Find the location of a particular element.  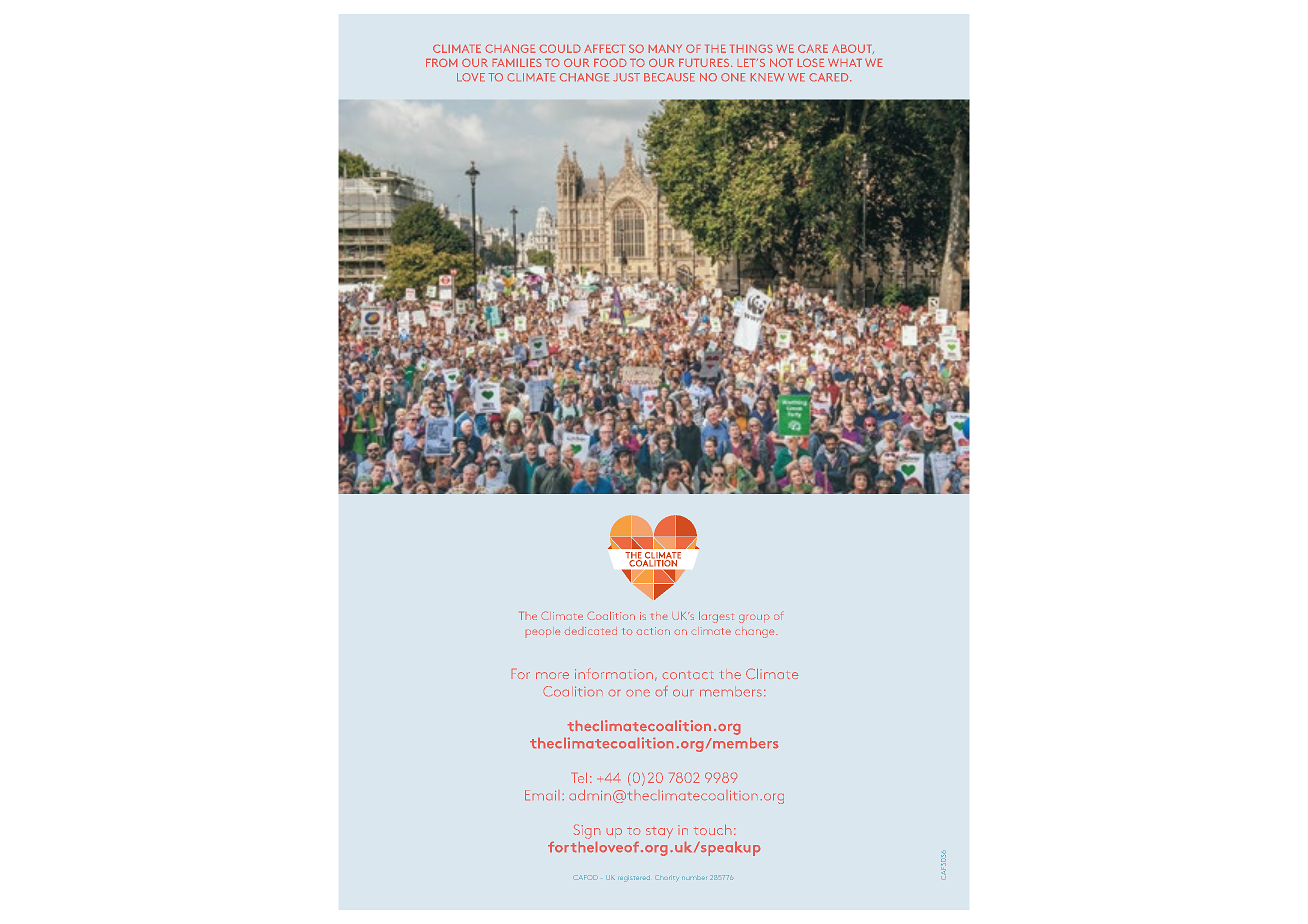

stay is located at coordinates (659, 833).
